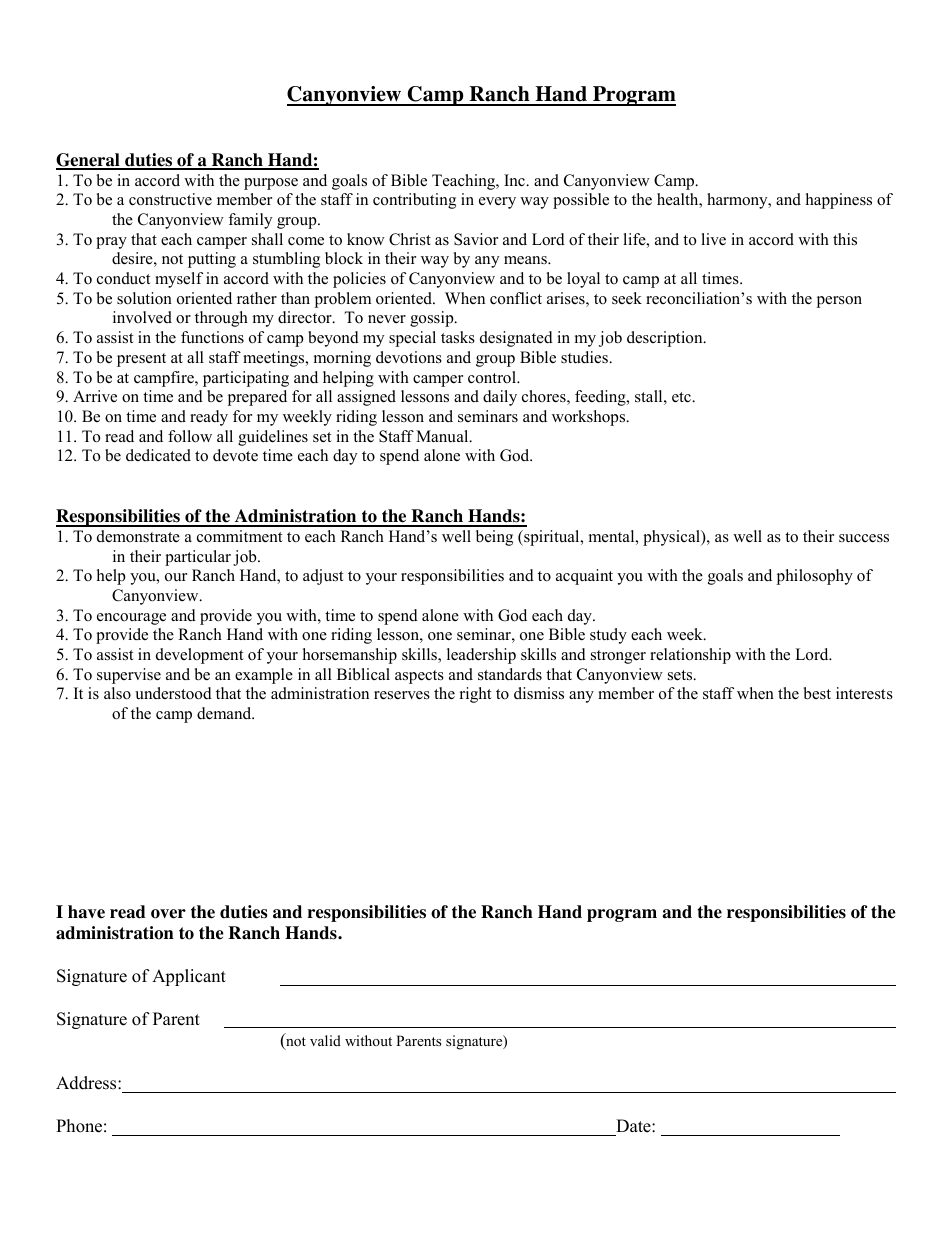  What do you see at coordinates (690, 656) in the screenshot?
I see `relationship` at bounding box center [690, 656].
